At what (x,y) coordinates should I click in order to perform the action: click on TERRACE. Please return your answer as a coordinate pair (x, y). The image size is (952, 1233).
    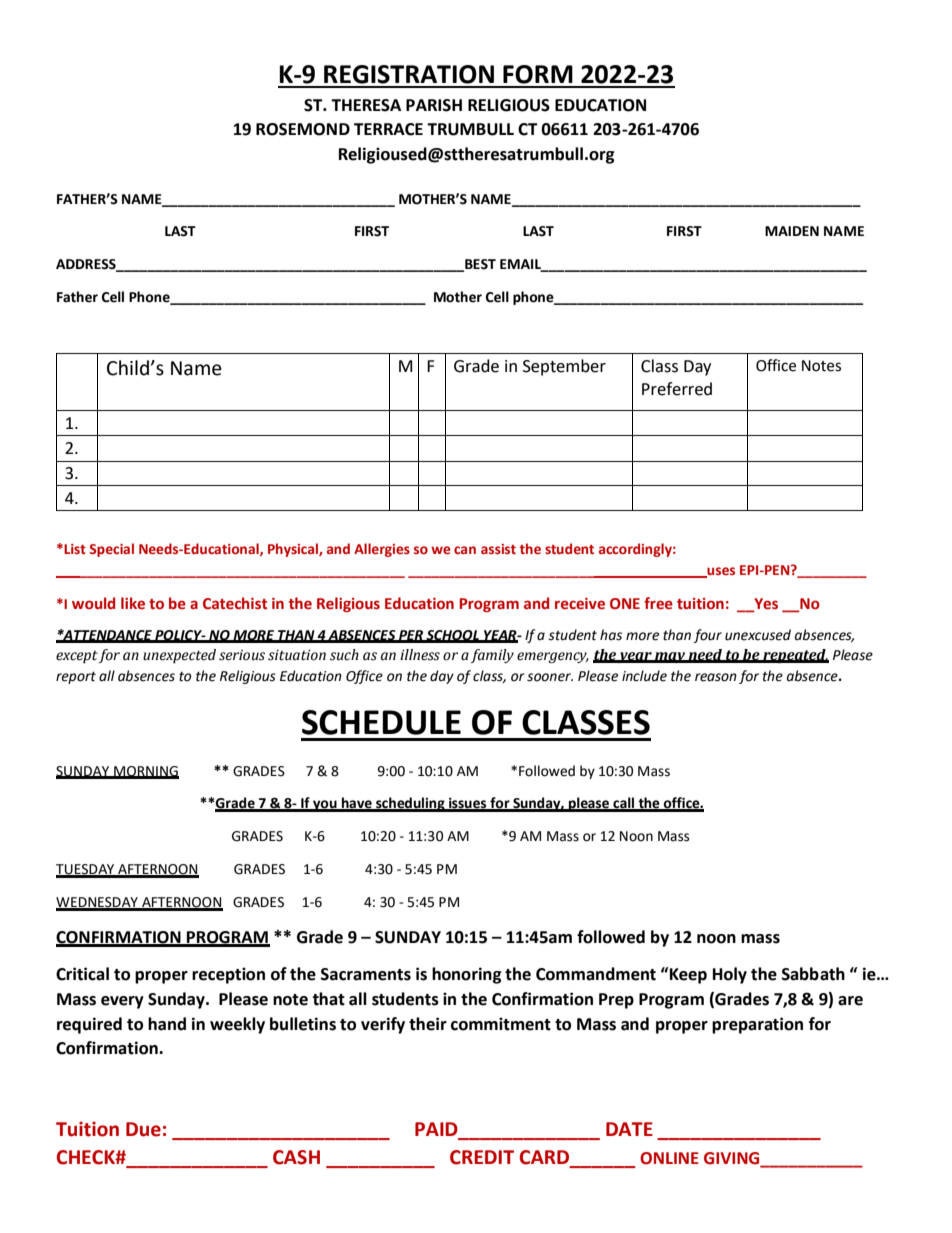
    Looking at the image, I should click on (388, 129).
